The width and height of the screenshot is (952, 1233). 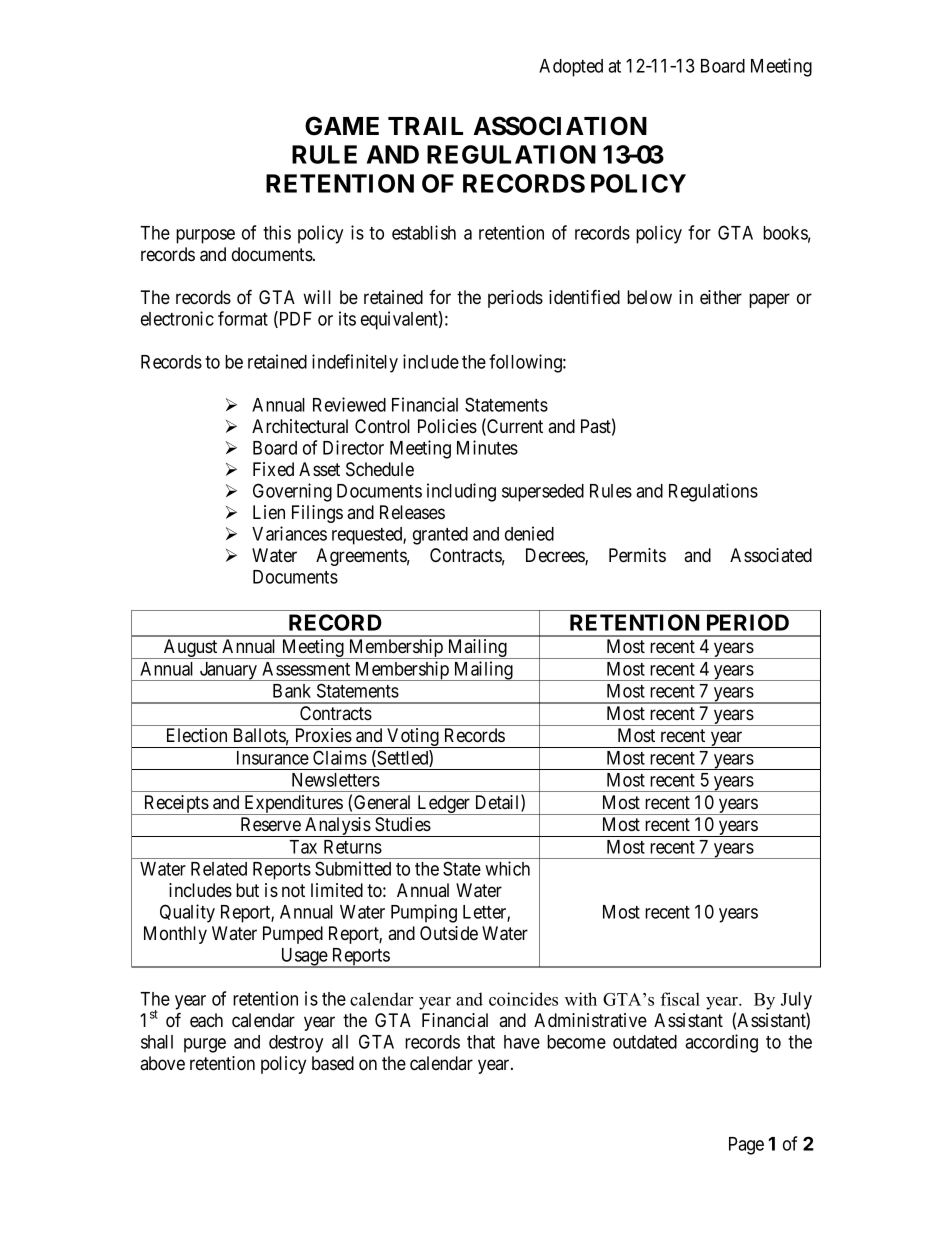 I want to click on Associated, so click(x=771, y=555).
